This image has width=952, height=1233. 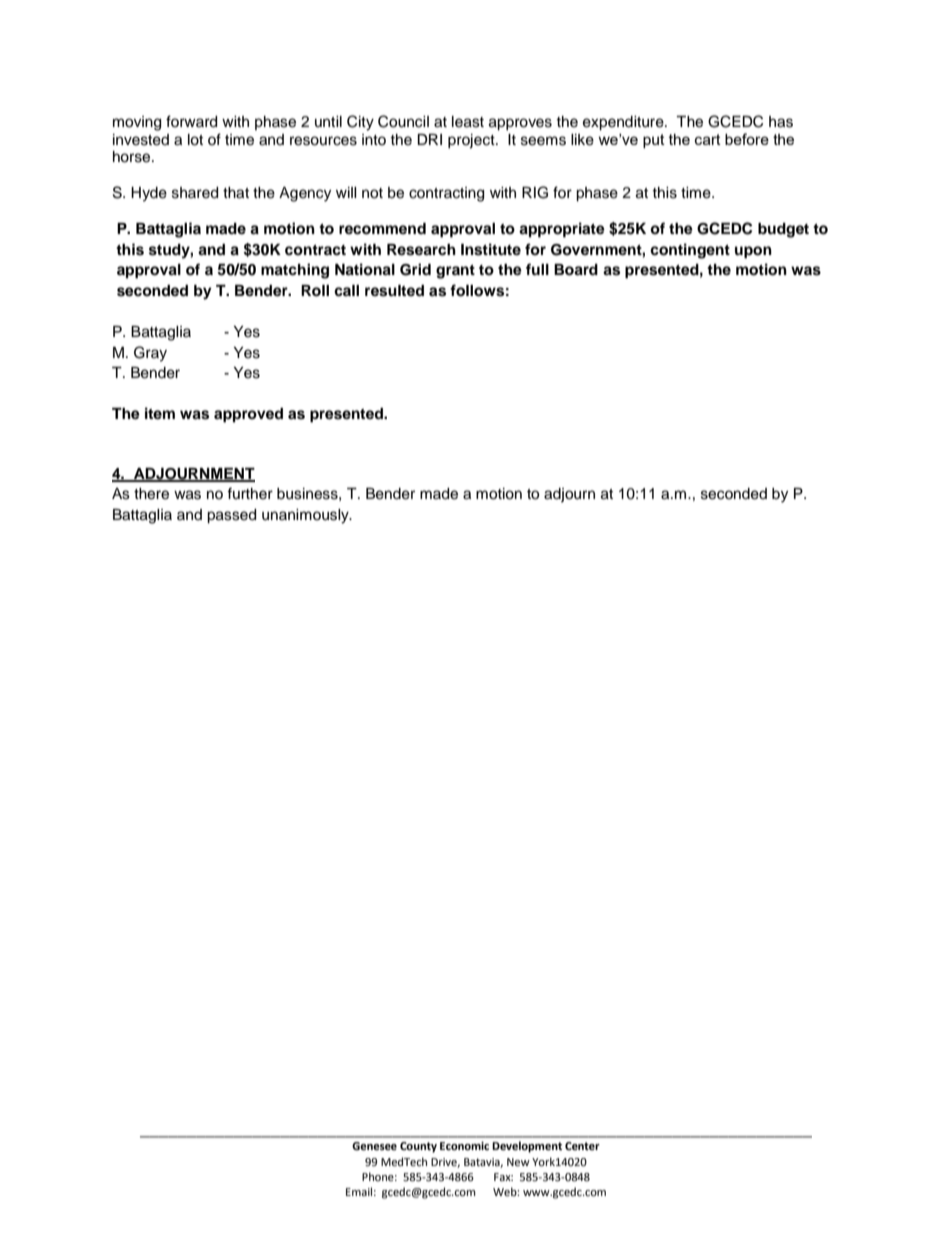 What do you see at coordinates (708, 139) in the image?
I see `cart` at bounding box center [708, 139].
